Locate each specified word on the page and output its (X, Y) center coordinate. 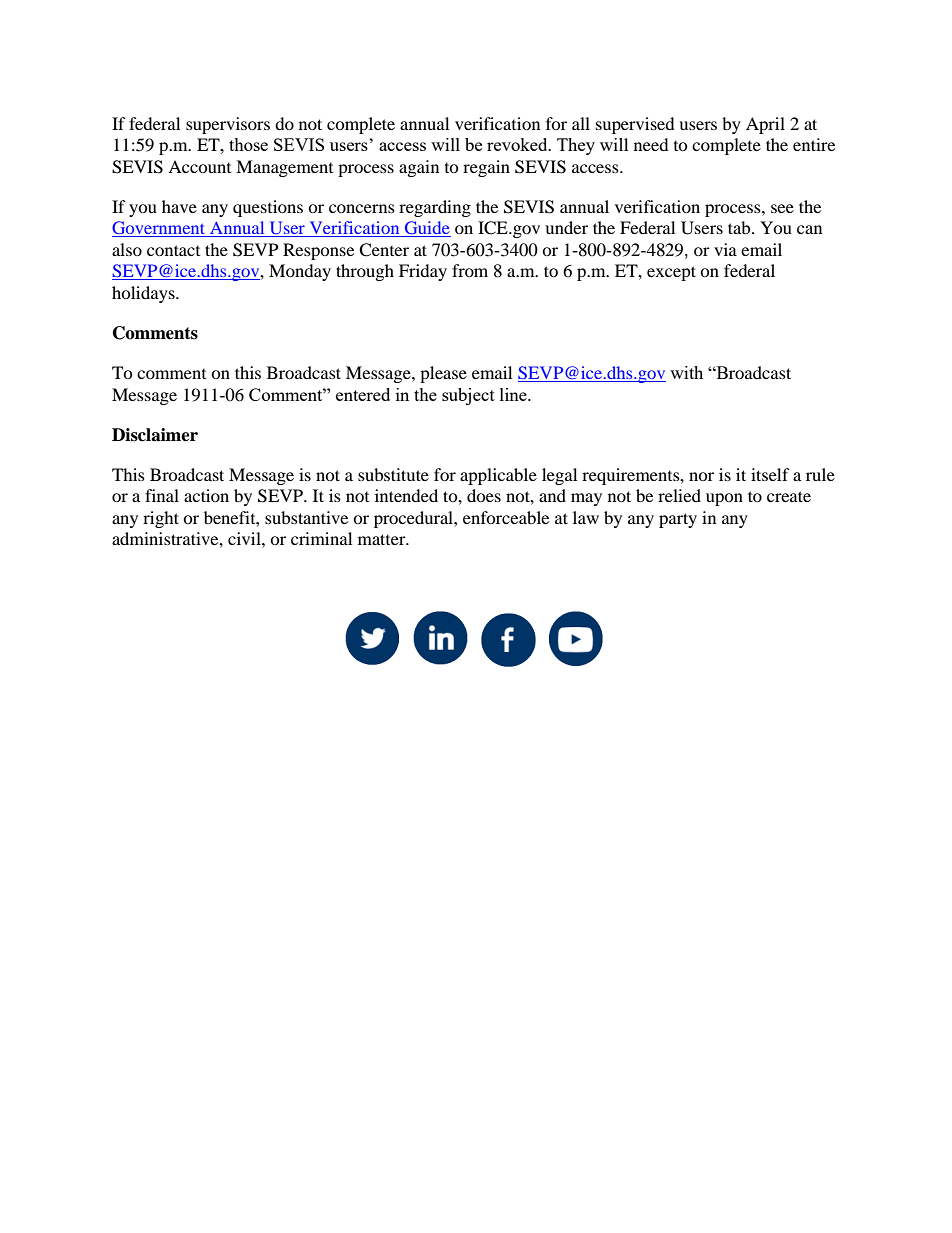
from (470, 270)
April (765, 125)
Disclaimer (155, 435)
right (161, 519)
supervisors (228, 125)
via (725, 249)
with (686, 372)
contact (173, 250)
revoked (518, 144)
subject (468, 396)
